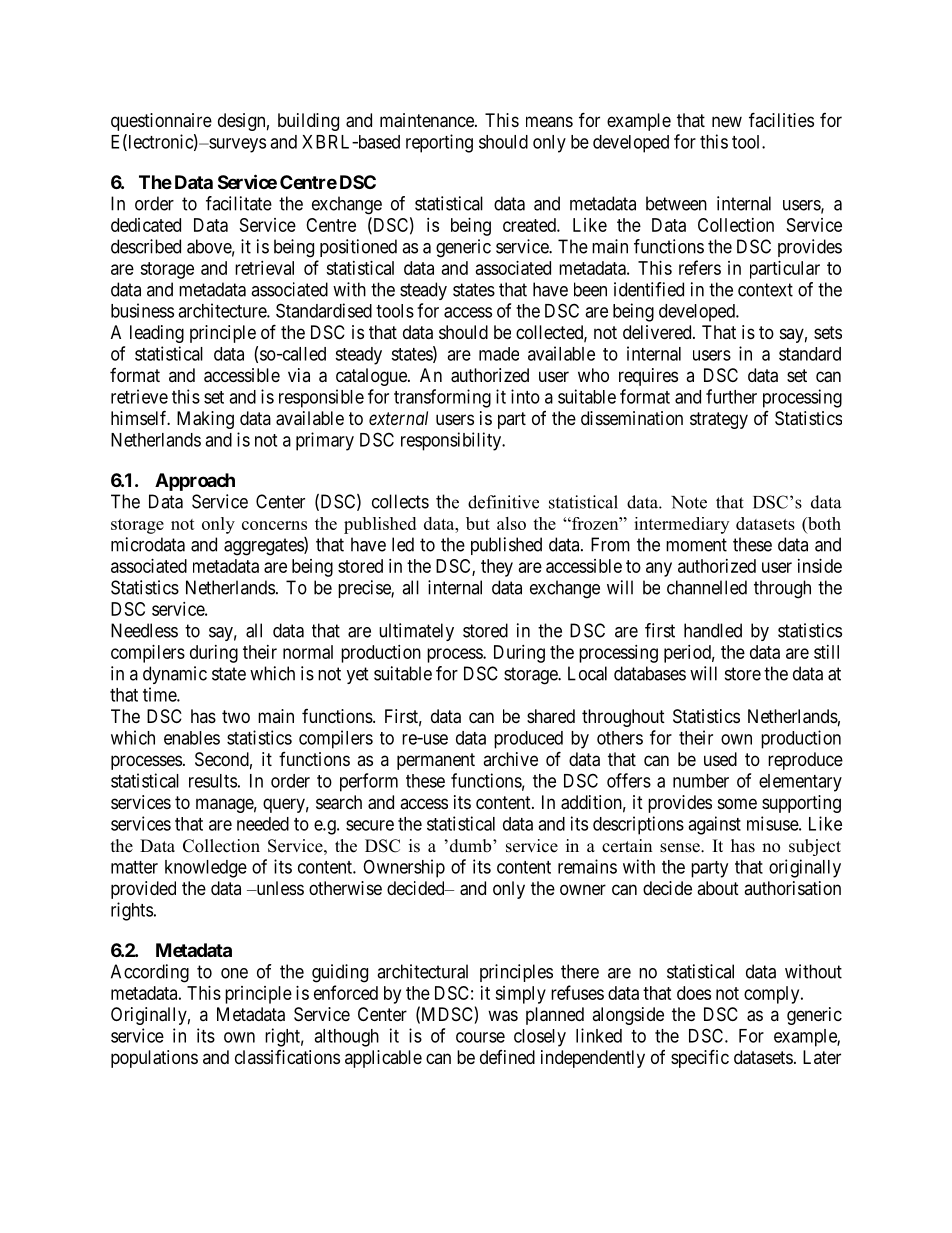 The image size is (952, 1233). I want to click on channelled, so click(707, 587).
